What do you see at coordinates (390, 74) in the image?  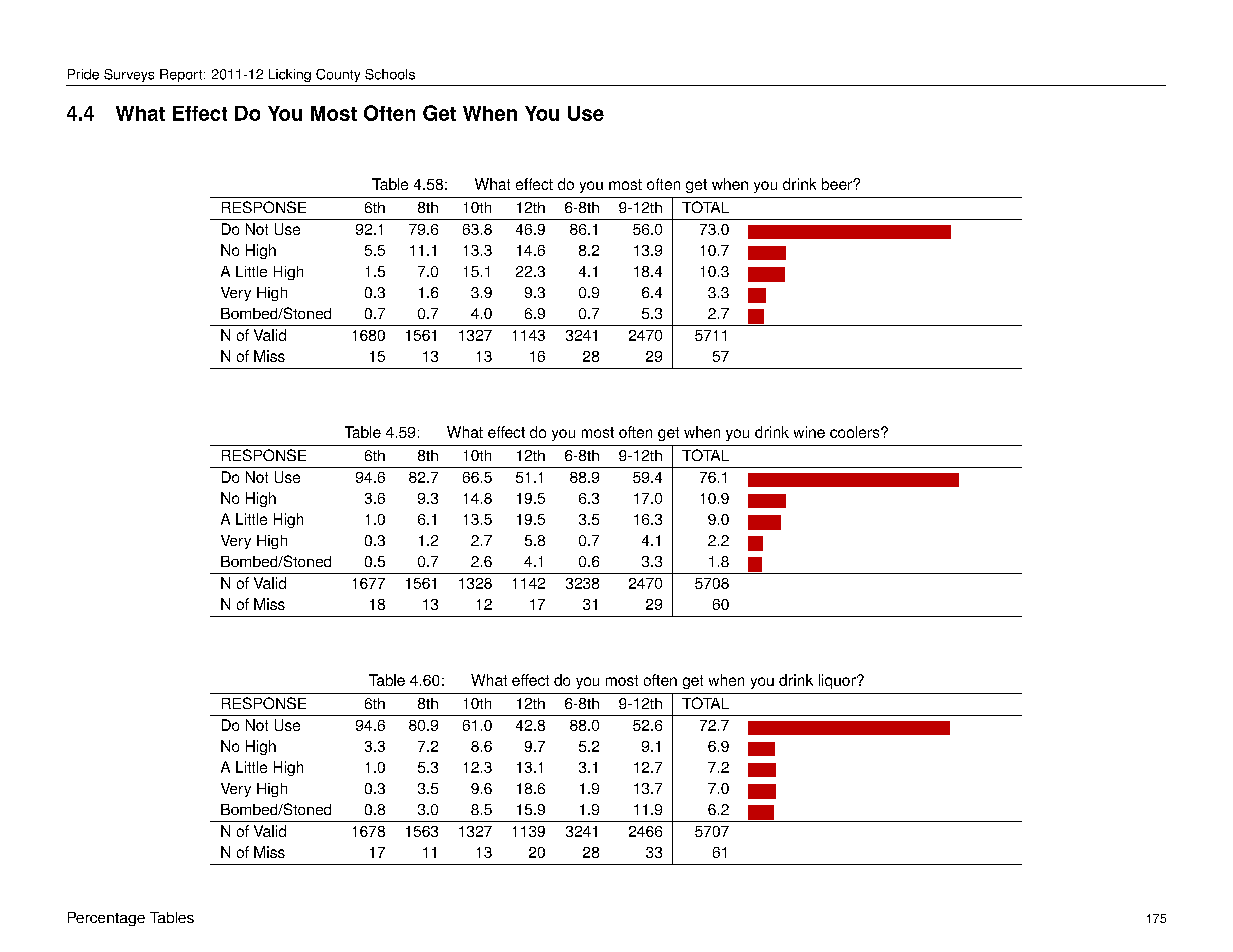 I see `Schools` at bounding box center [390, 74].
